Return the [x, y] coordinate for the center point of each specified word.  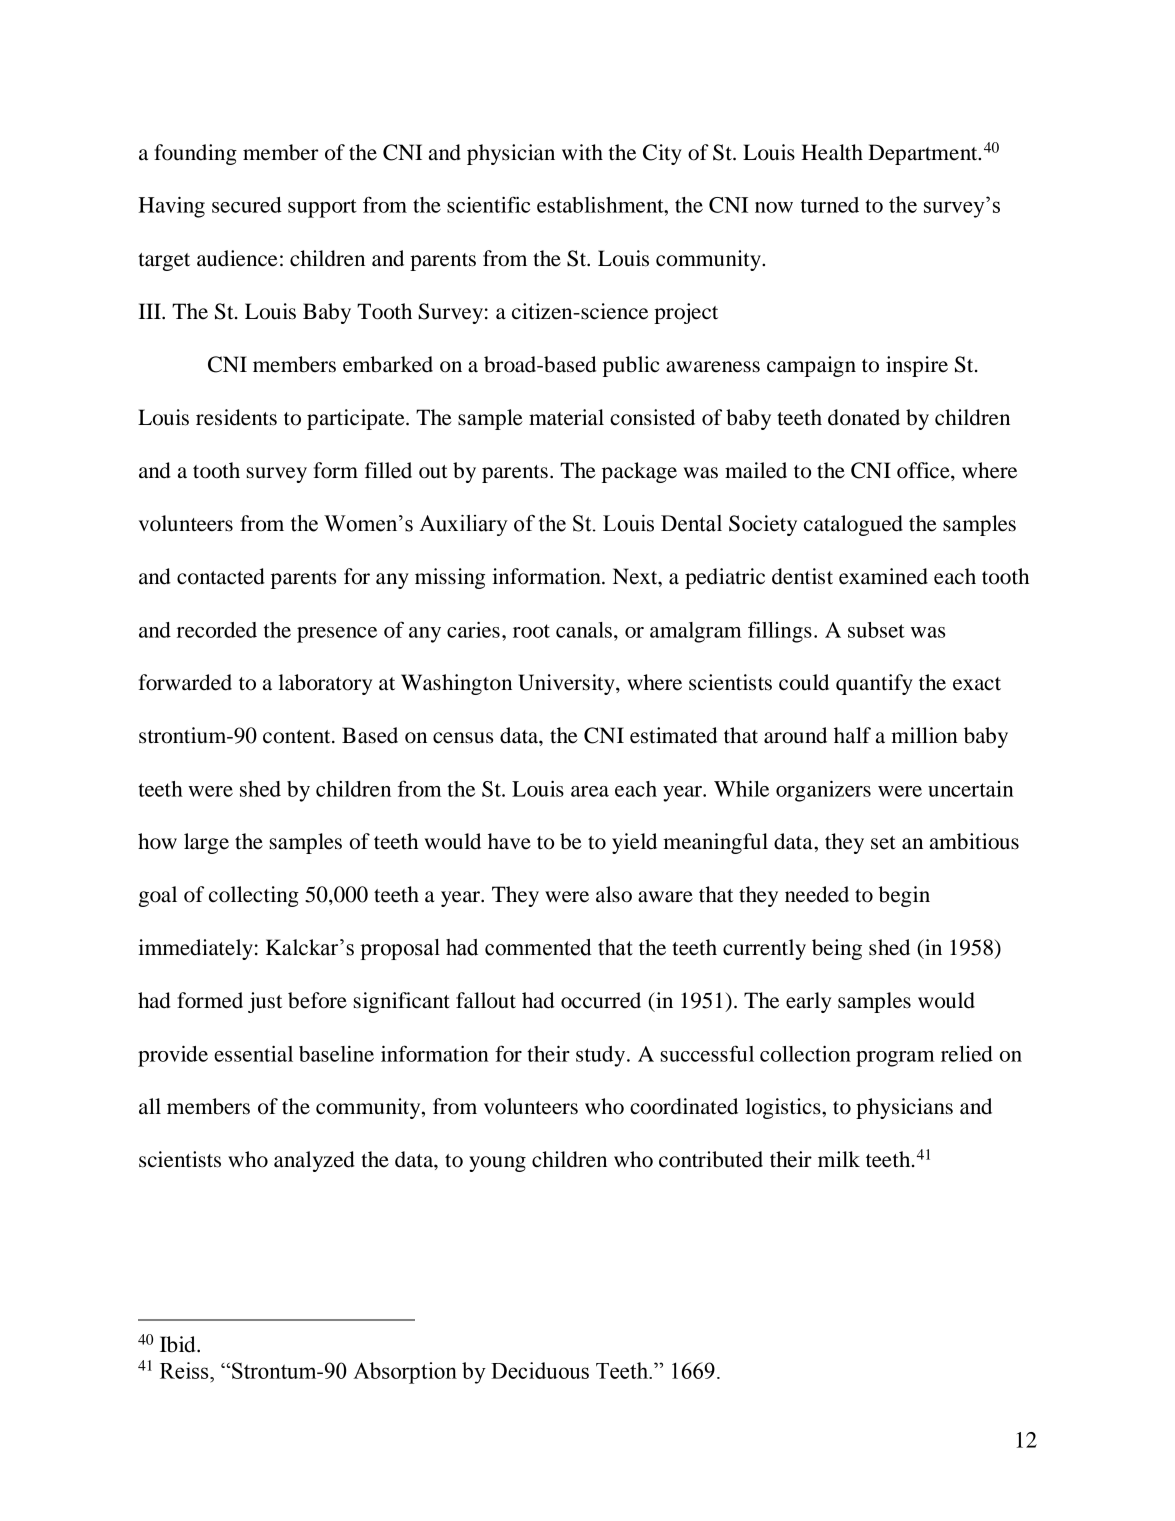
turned [830, 205]
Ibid [179, 1344]
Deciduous [540, 1370]
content [298, 737]
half [852, 735]
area [590, 791]
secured [247, 205]
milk [839, 1159]
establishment [601, 205]
